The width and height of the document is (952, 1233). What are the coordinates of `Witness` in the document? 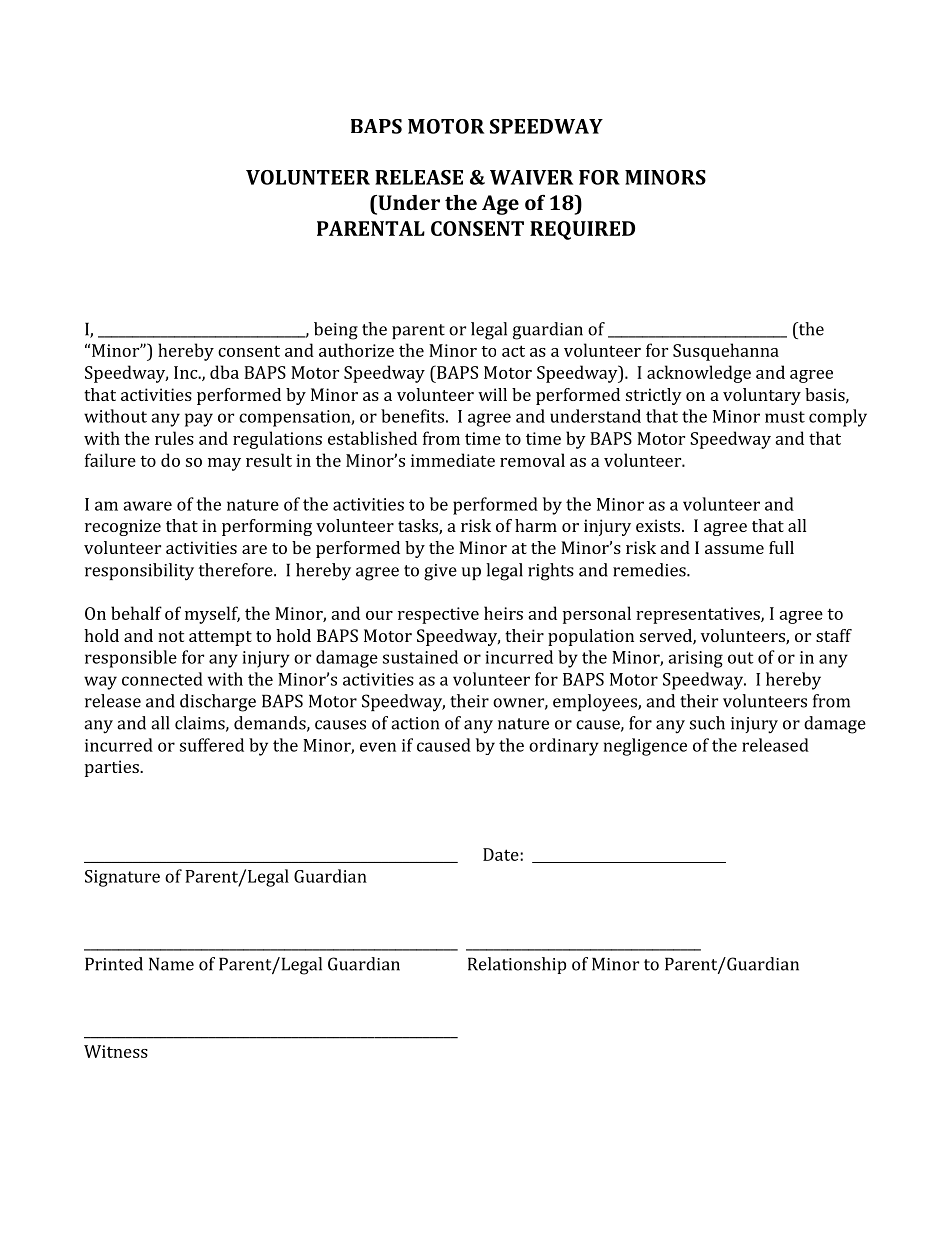 It's located at (116, 1051).
